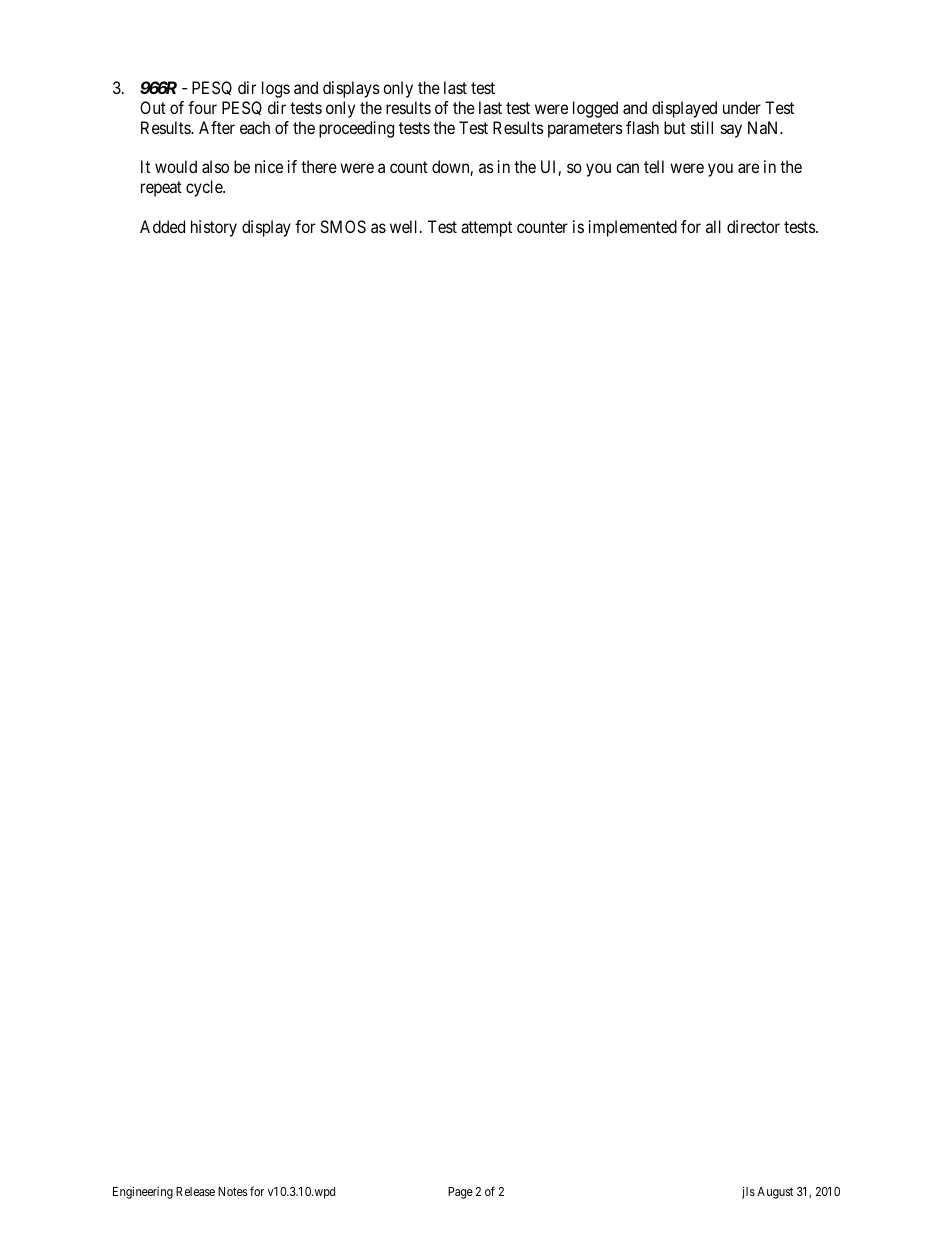  I want to click on still, so click(702, 127).
